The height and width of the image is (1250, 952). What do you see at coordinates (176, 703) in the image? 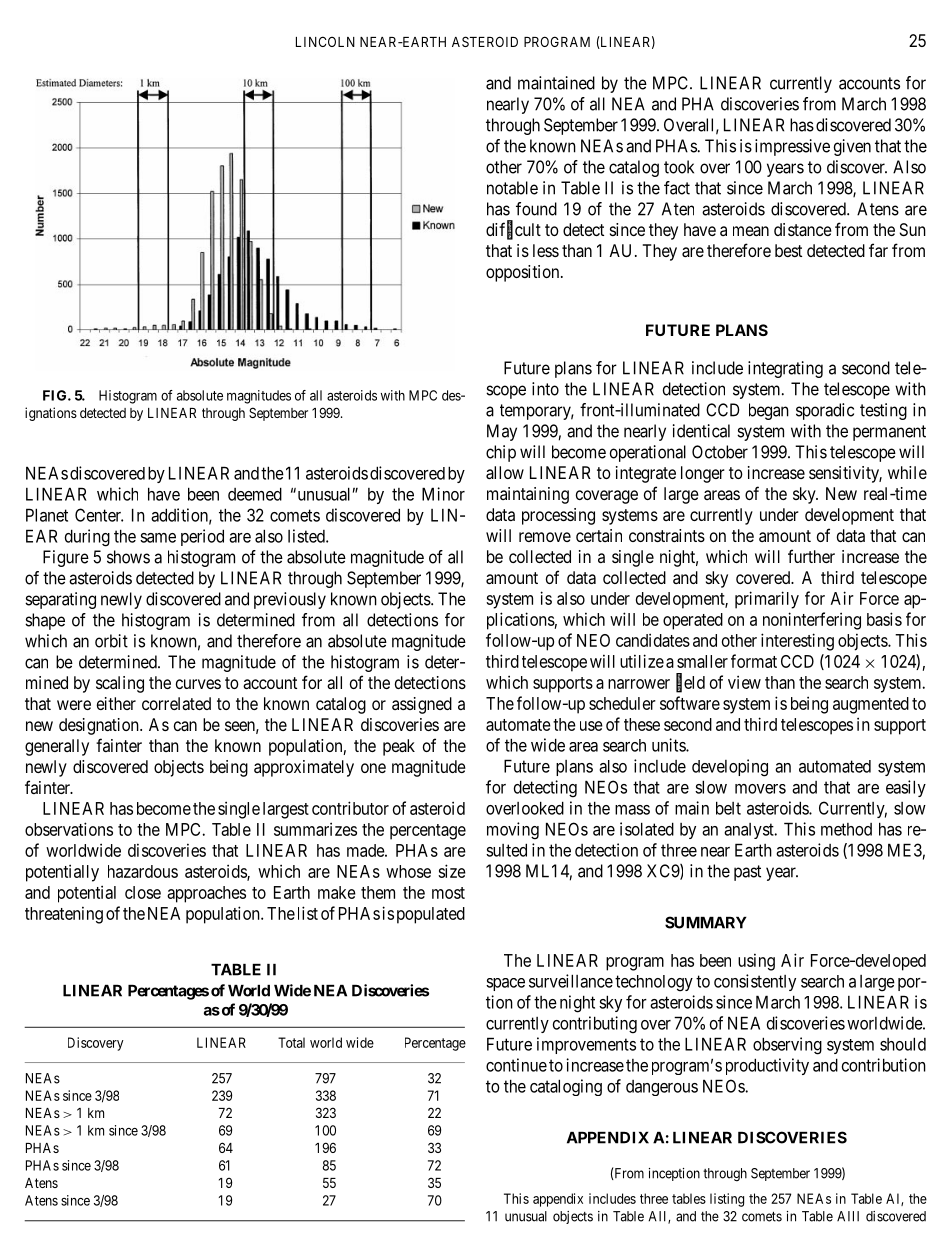
I see `correlated` at bounding box center [176, 703].
